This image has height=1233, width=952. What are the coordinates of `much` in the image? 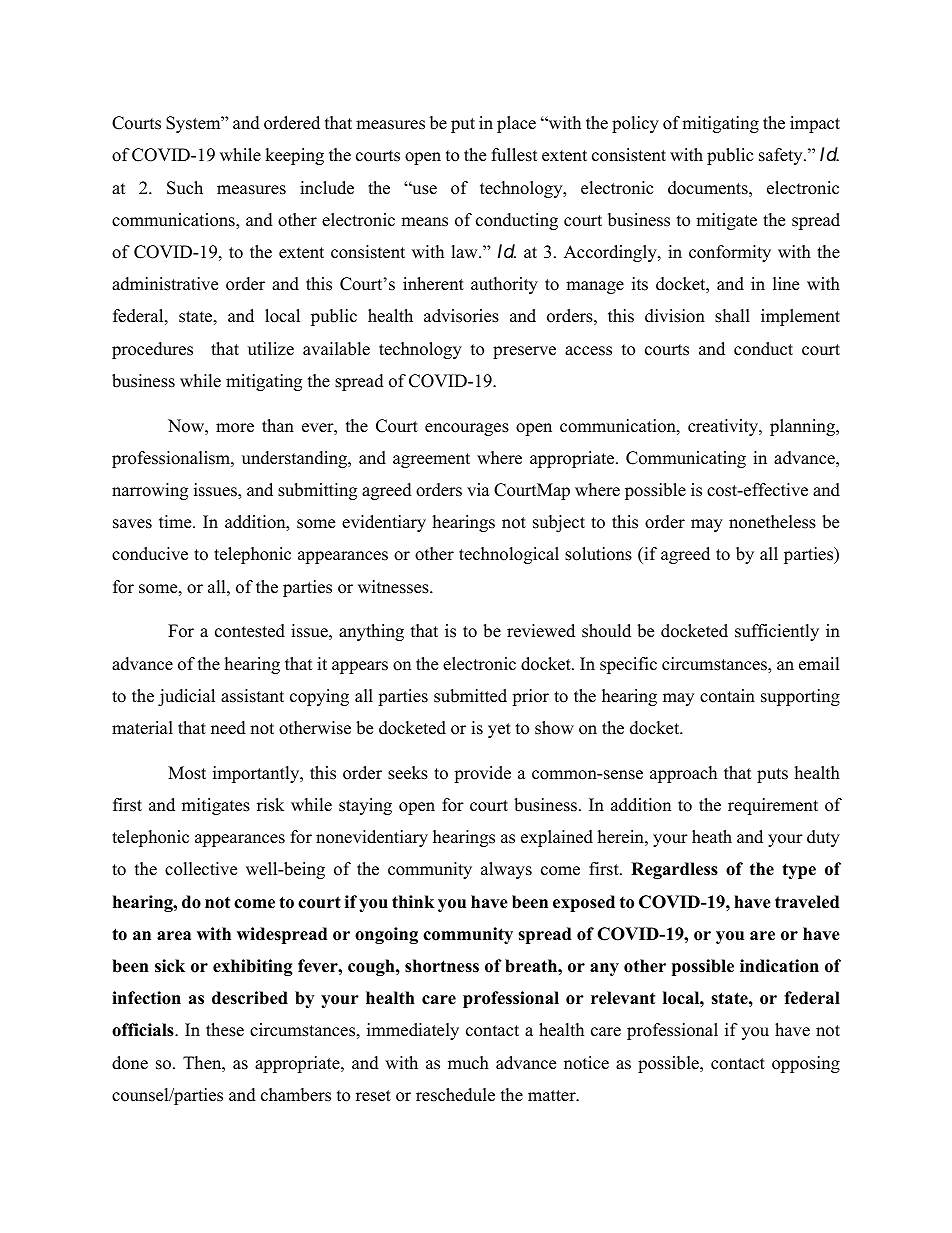 It's located at (468, 1063).
